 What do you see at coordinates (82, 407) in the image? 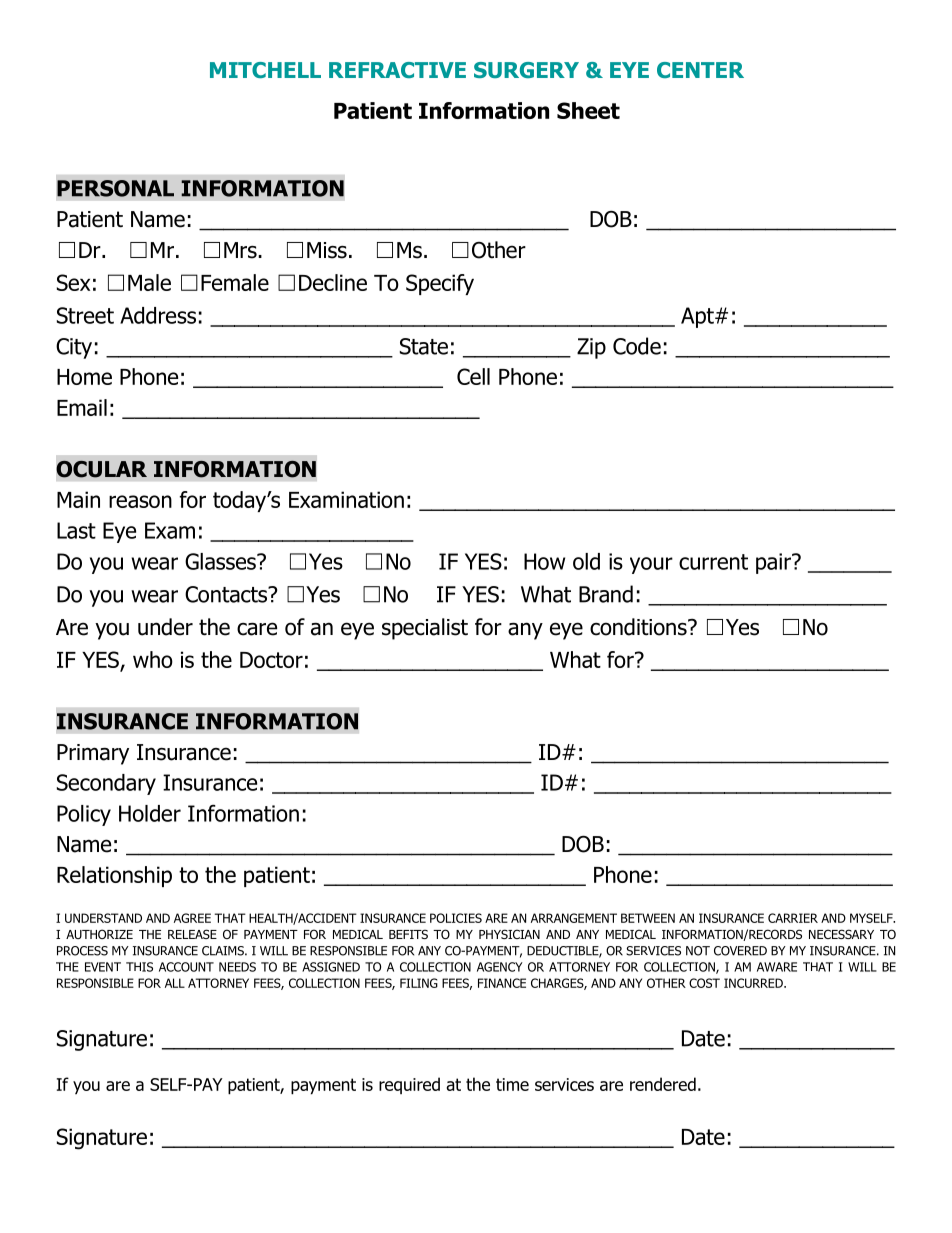
I see `Email` at bounding box center [82, 407].
